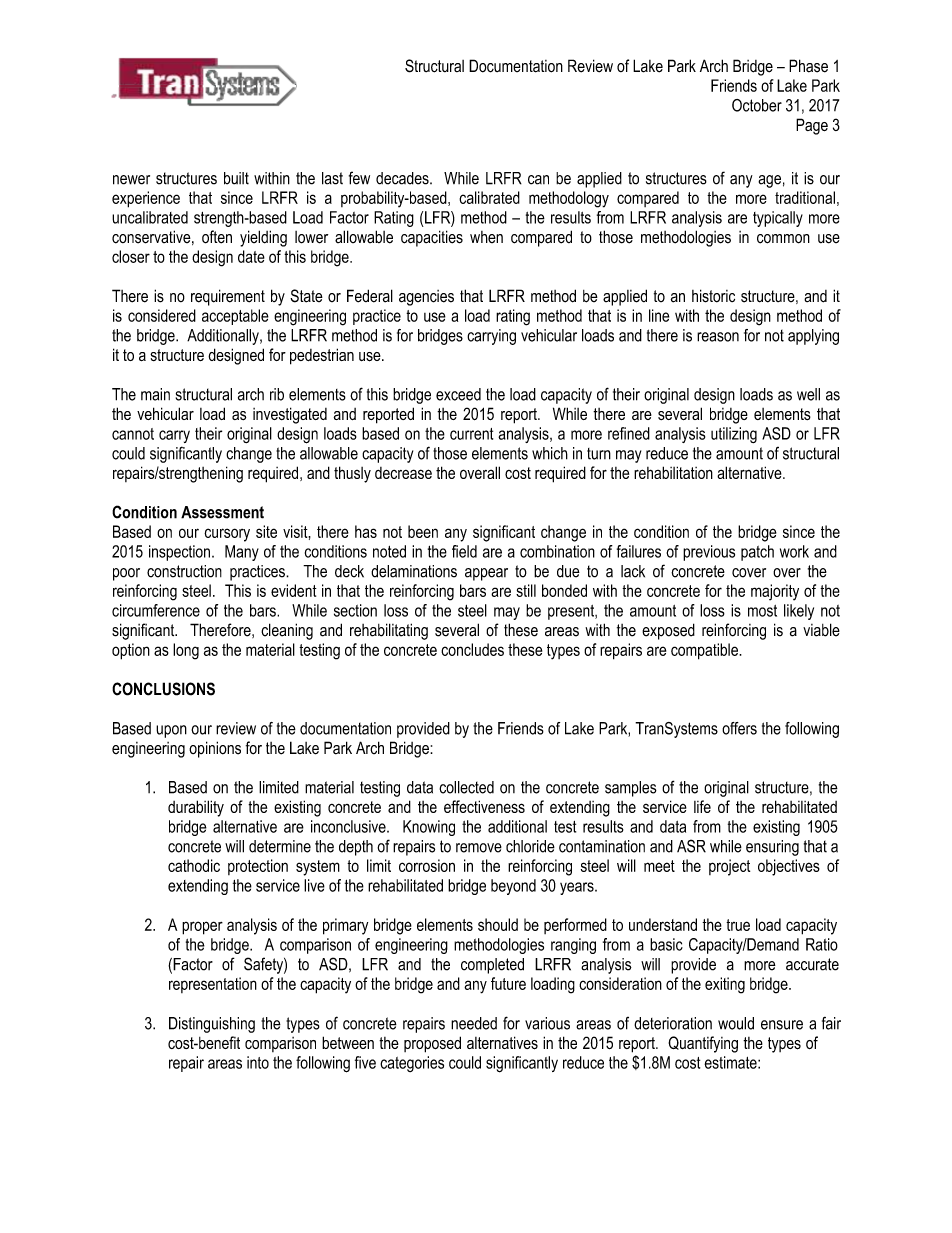 Image resolution: width=952 pixels, height=1233 pixels. Describe the element at coordinates (222, 512) in the page. I see `Assessment` at that location.
